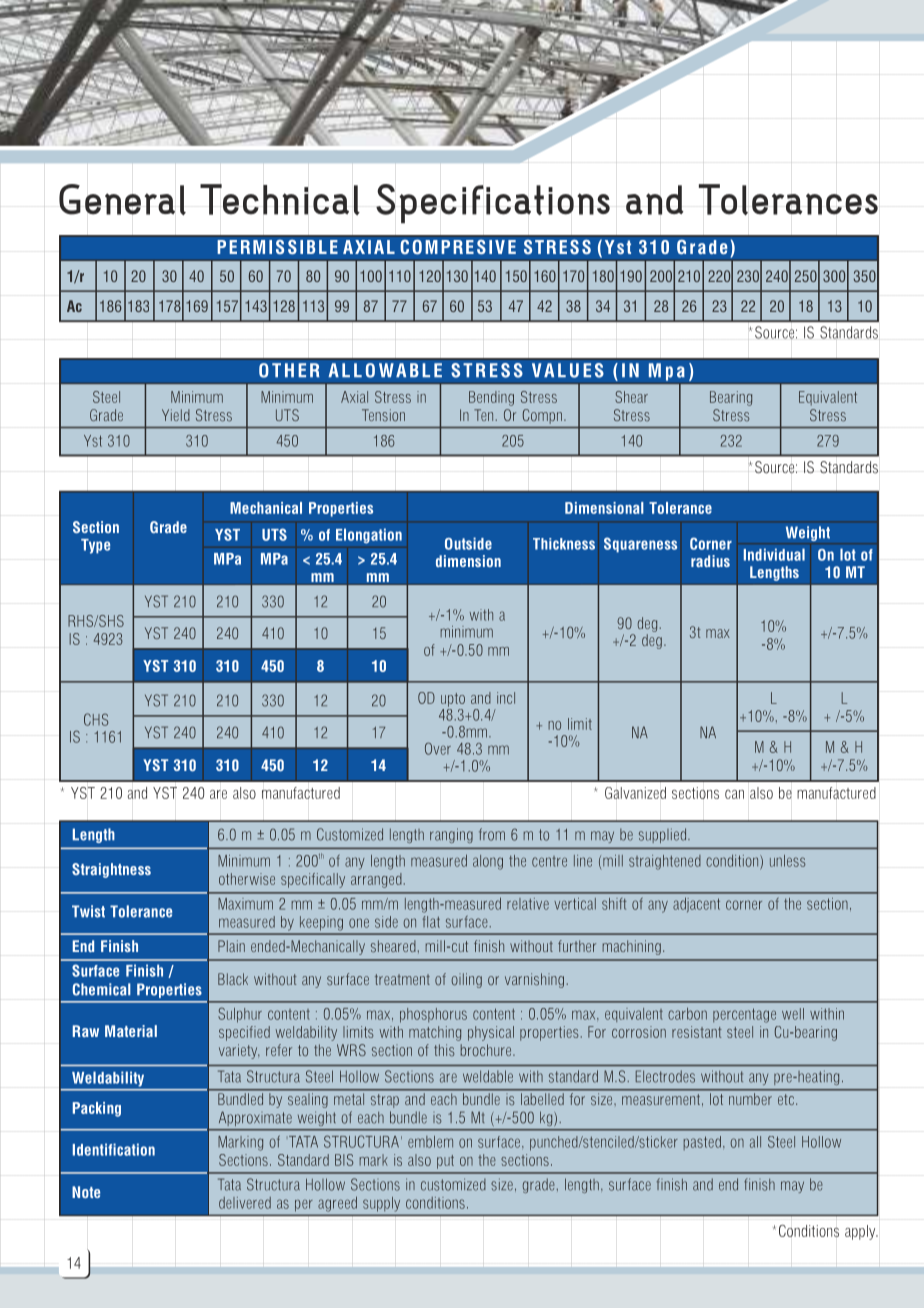 Image resolution: width=924 pixels, height=1308 pixels. Describe the element at coordinates (445, 1162) in the screenshot. I see `put` at that location.
